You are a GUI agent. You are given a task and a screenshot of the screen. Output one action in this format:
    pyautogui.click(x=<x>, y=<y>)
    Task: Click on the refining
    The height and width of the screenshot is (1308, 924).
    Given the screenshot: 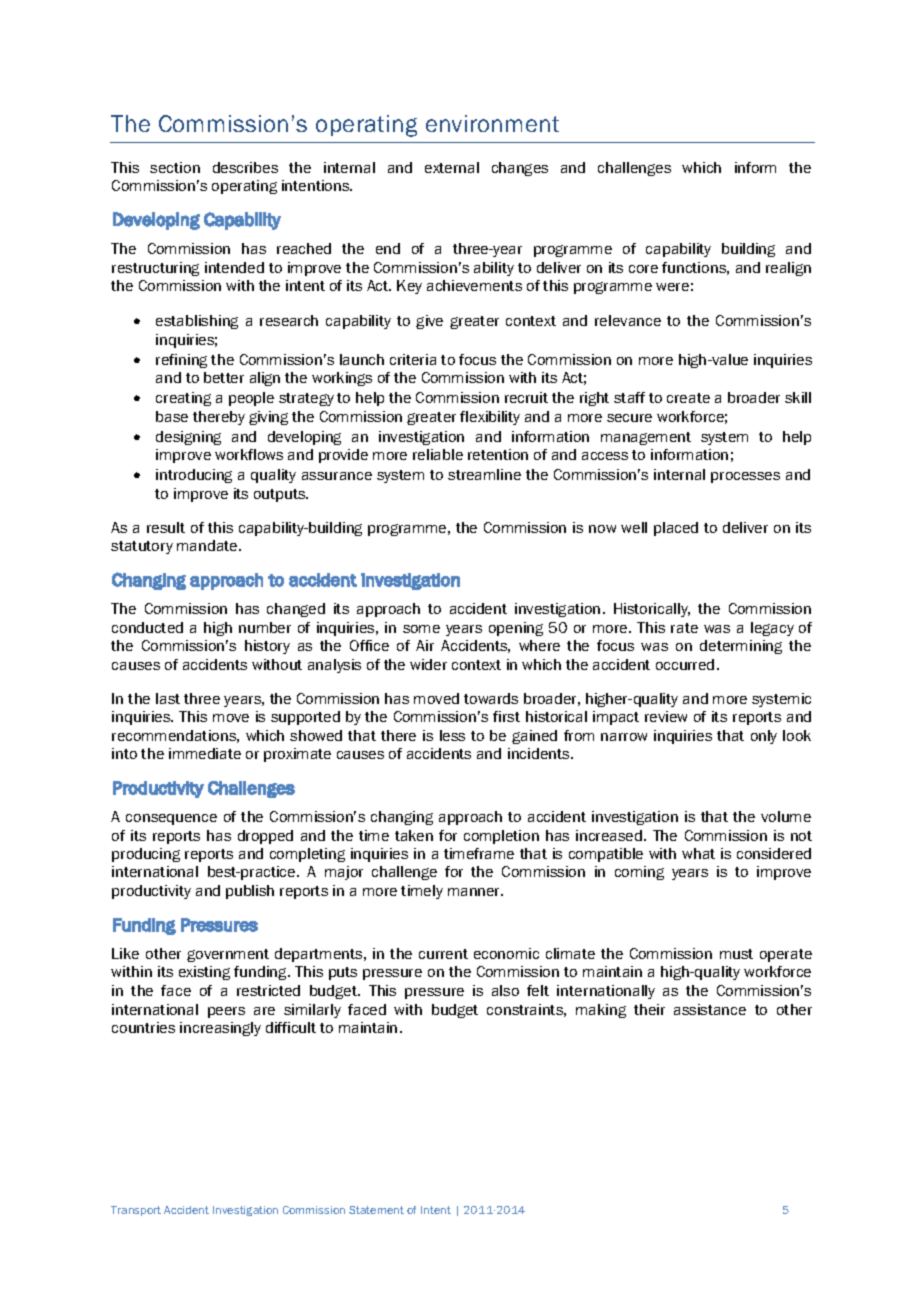 What is the action you would take?
    pyautogui.click(x=181, y=361)
